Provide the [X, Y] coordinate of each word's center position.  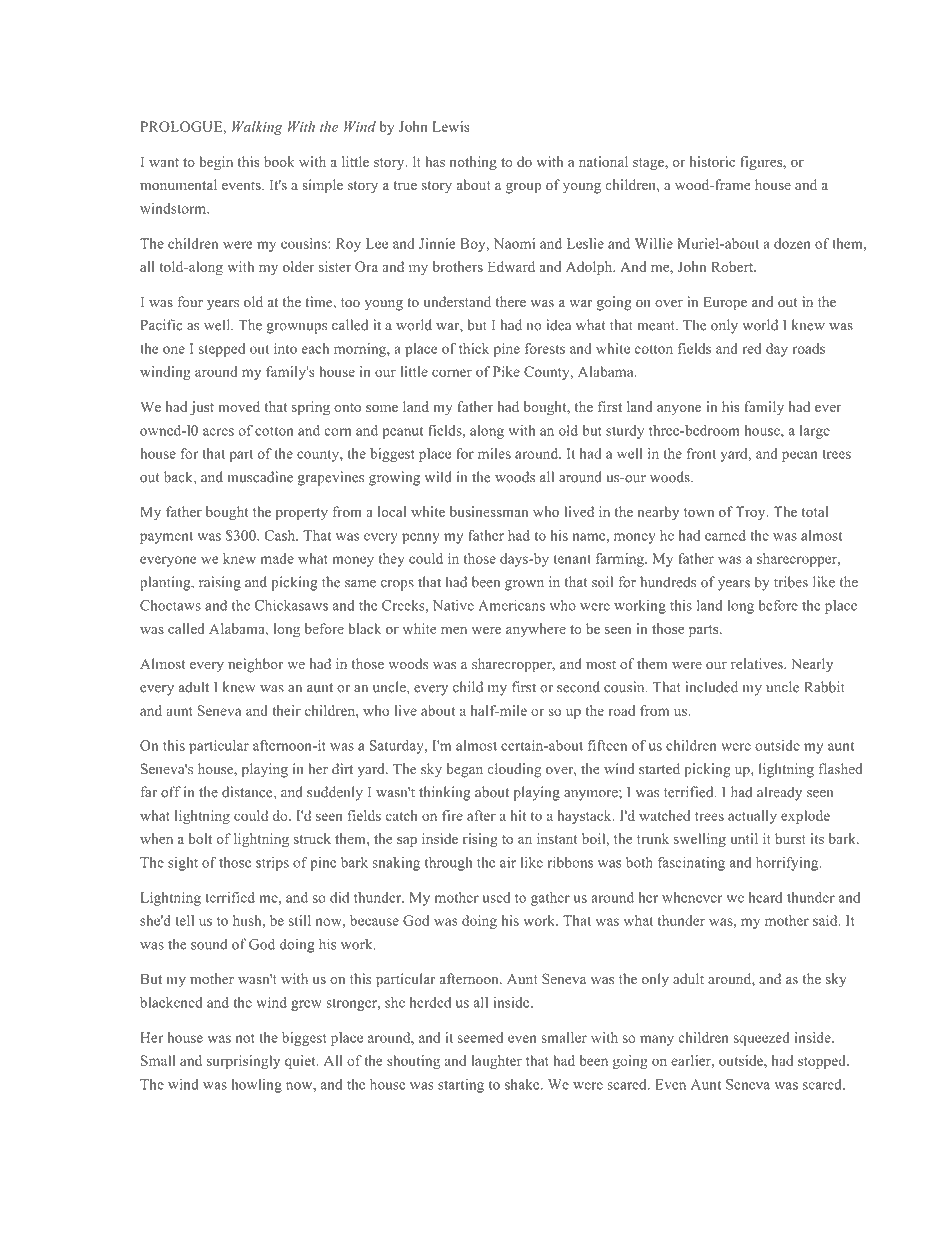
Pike [506, 371]
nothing [473, 163]
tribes [791, 582]
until [744, 838]
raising [220, 583]
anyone [679, 409]
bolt [200, 838]
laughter [497, 1062]
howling [256, 1086]
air [508, 862]
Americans [511, 605]
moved [239, 406]
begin [216, 163]
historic [712, 161]
